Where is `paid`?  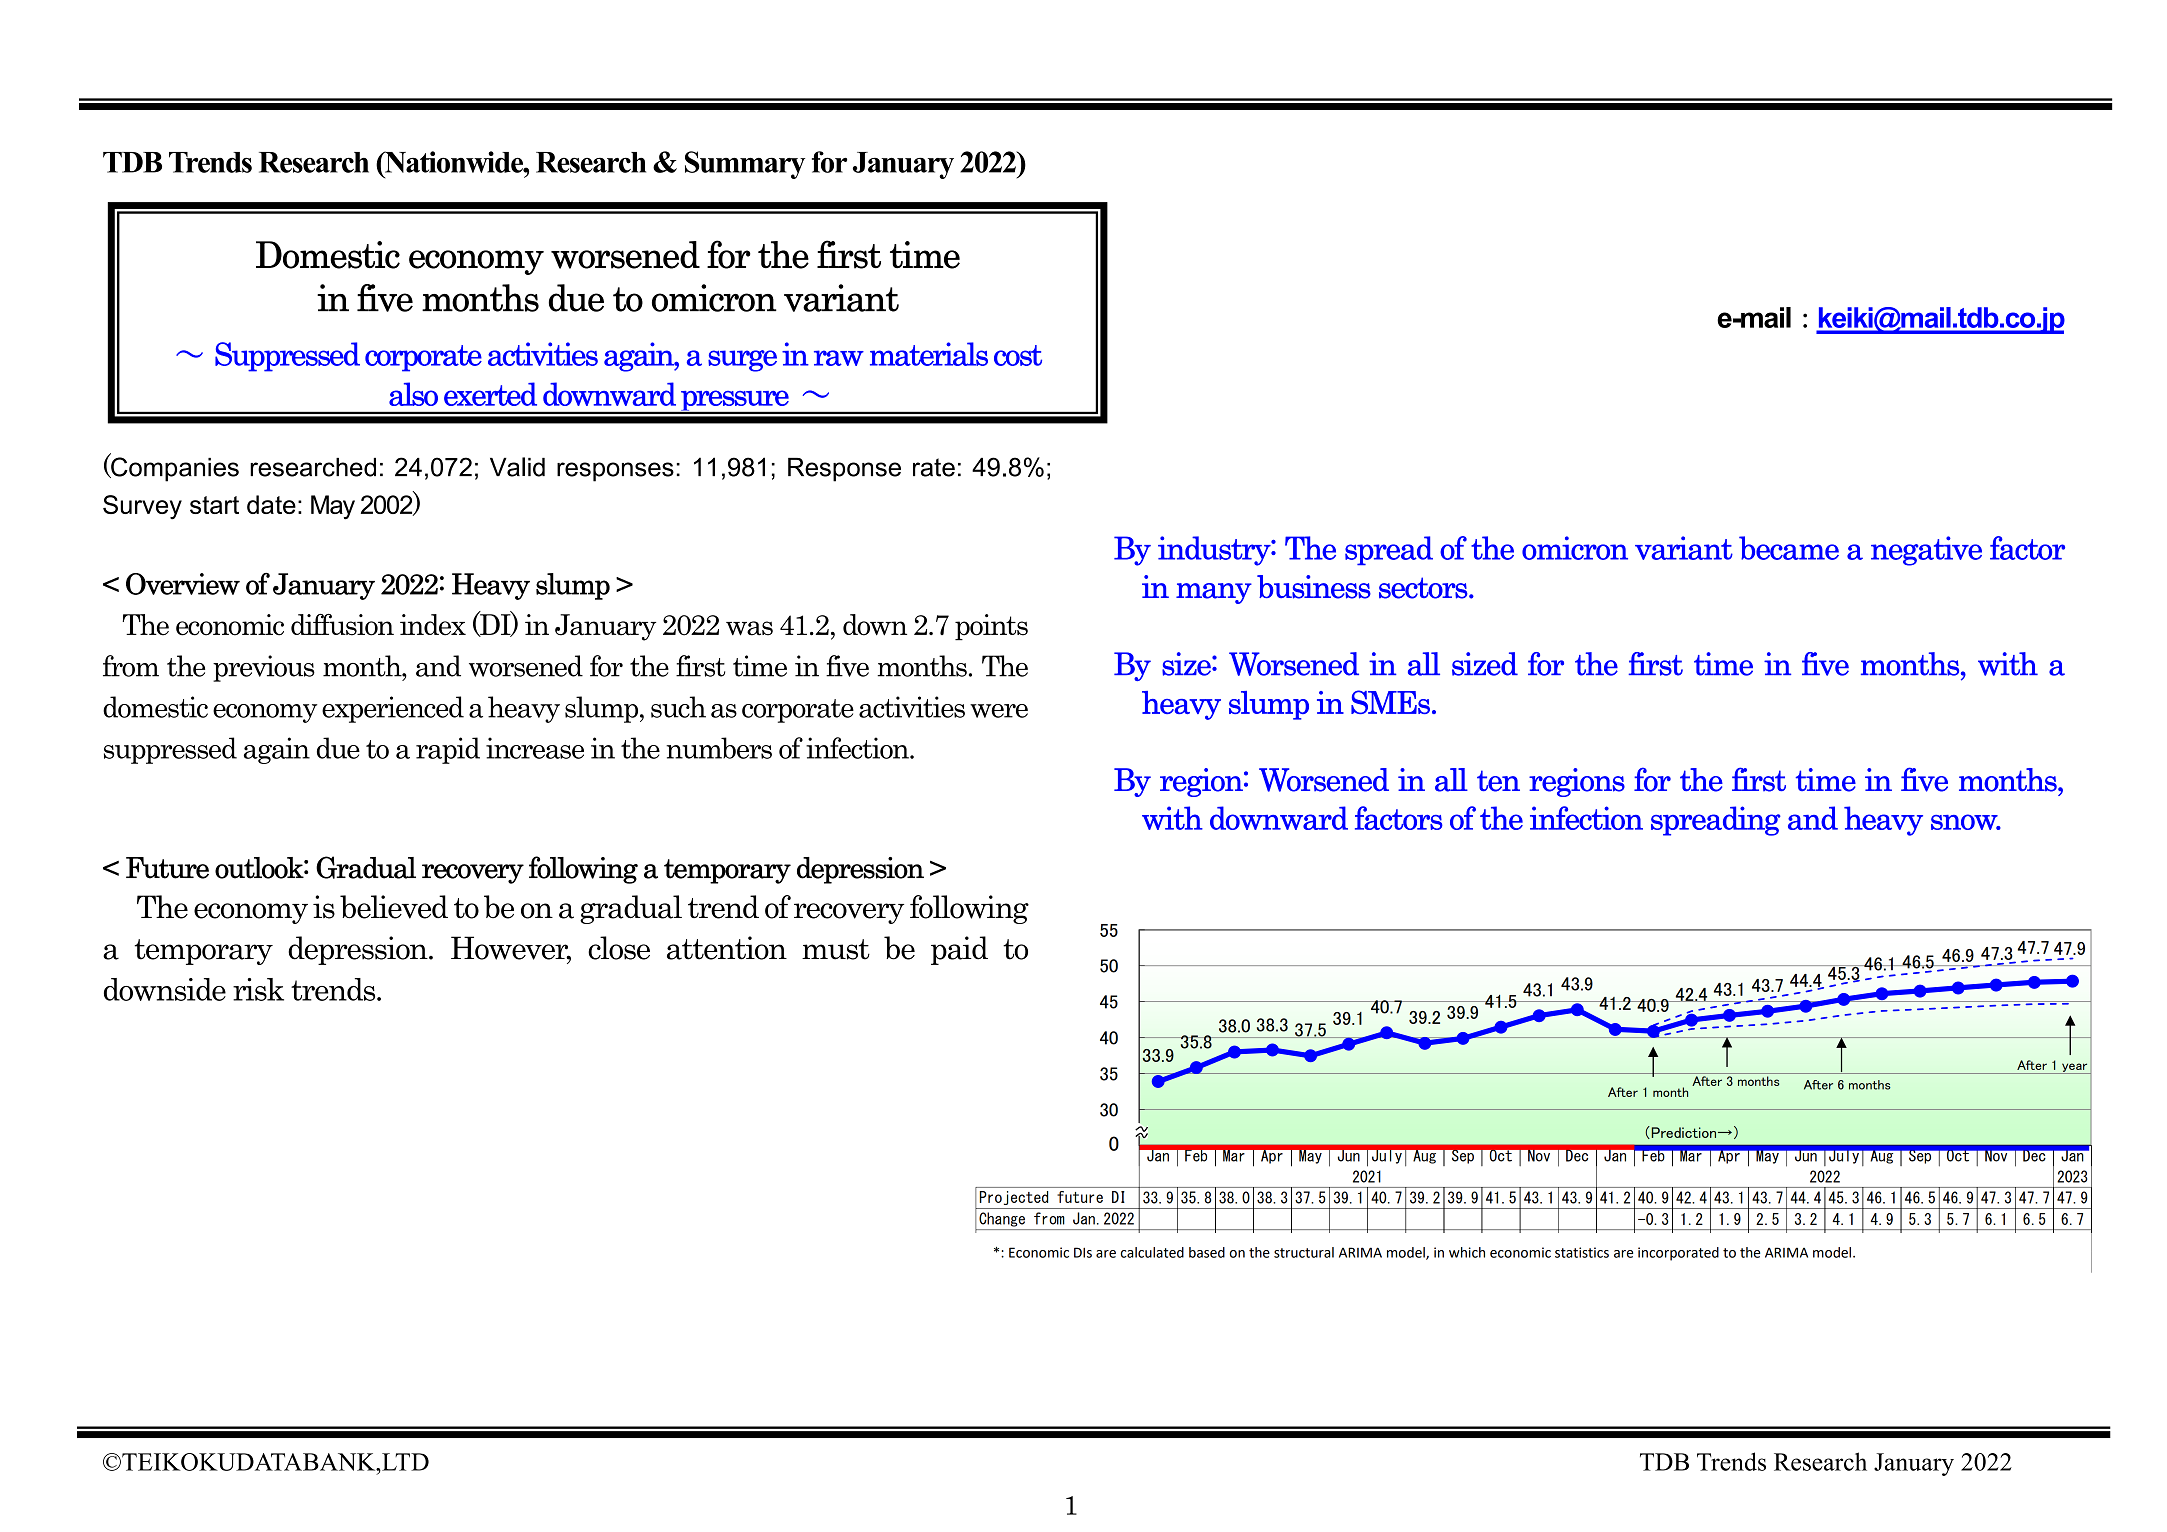
paid is located at coordinates (959, 950).
